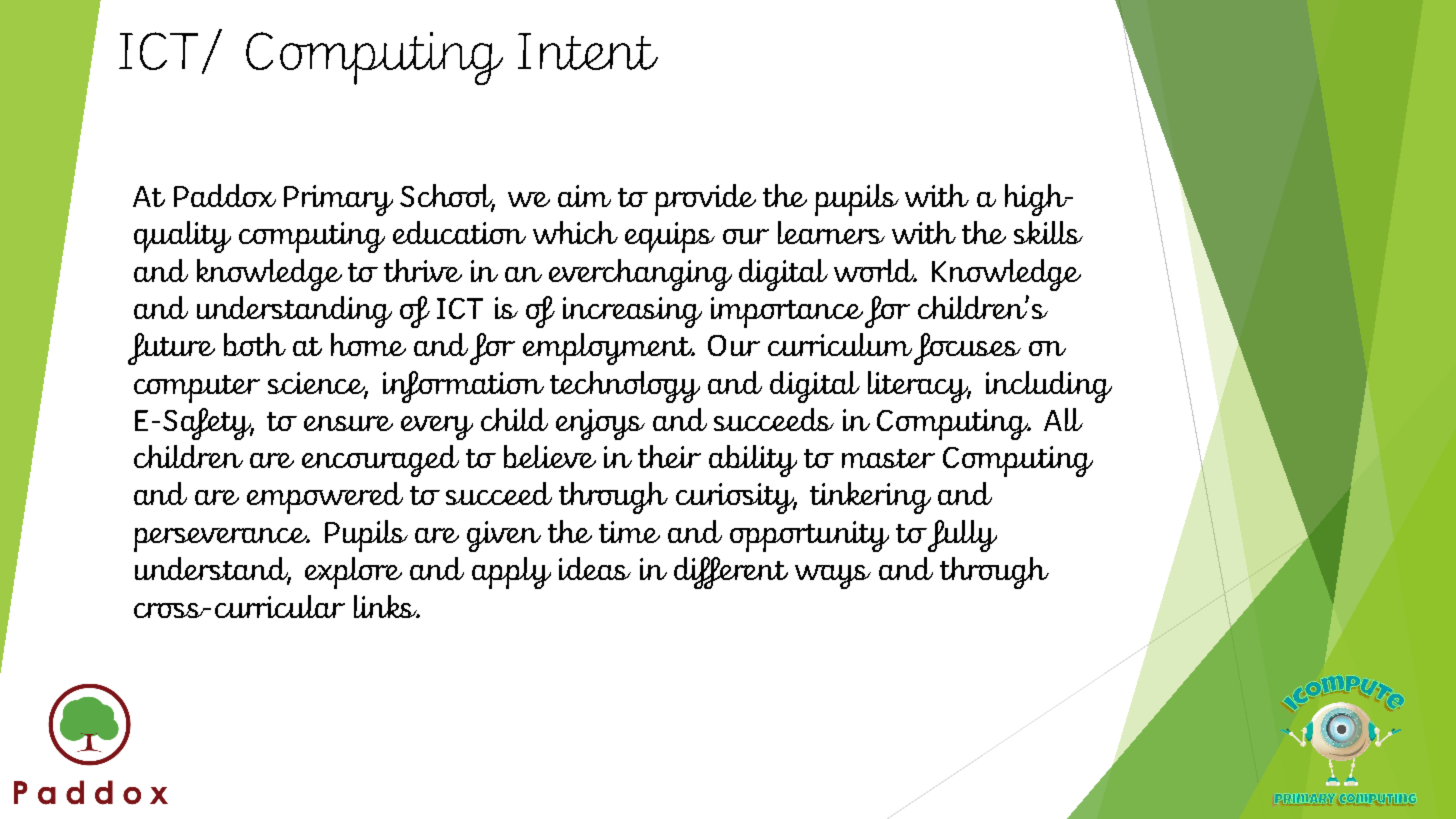  What do you see at coordinates (595, 568) in the screenshot?
I see `ideas` at bounding box center [595, 568].
